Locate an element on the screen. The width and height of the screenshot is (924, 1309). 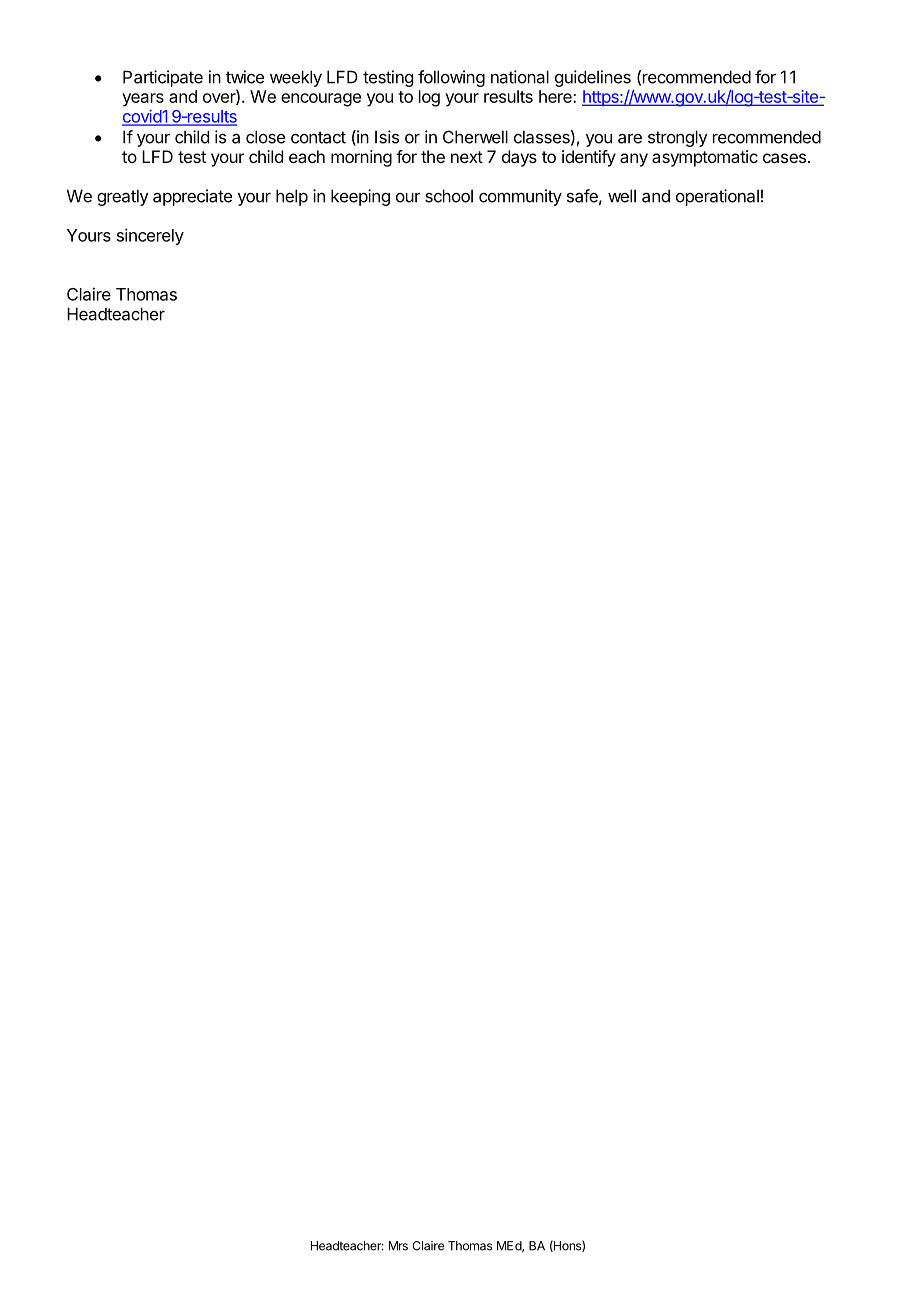
school is located at coordinates (449, 196).
